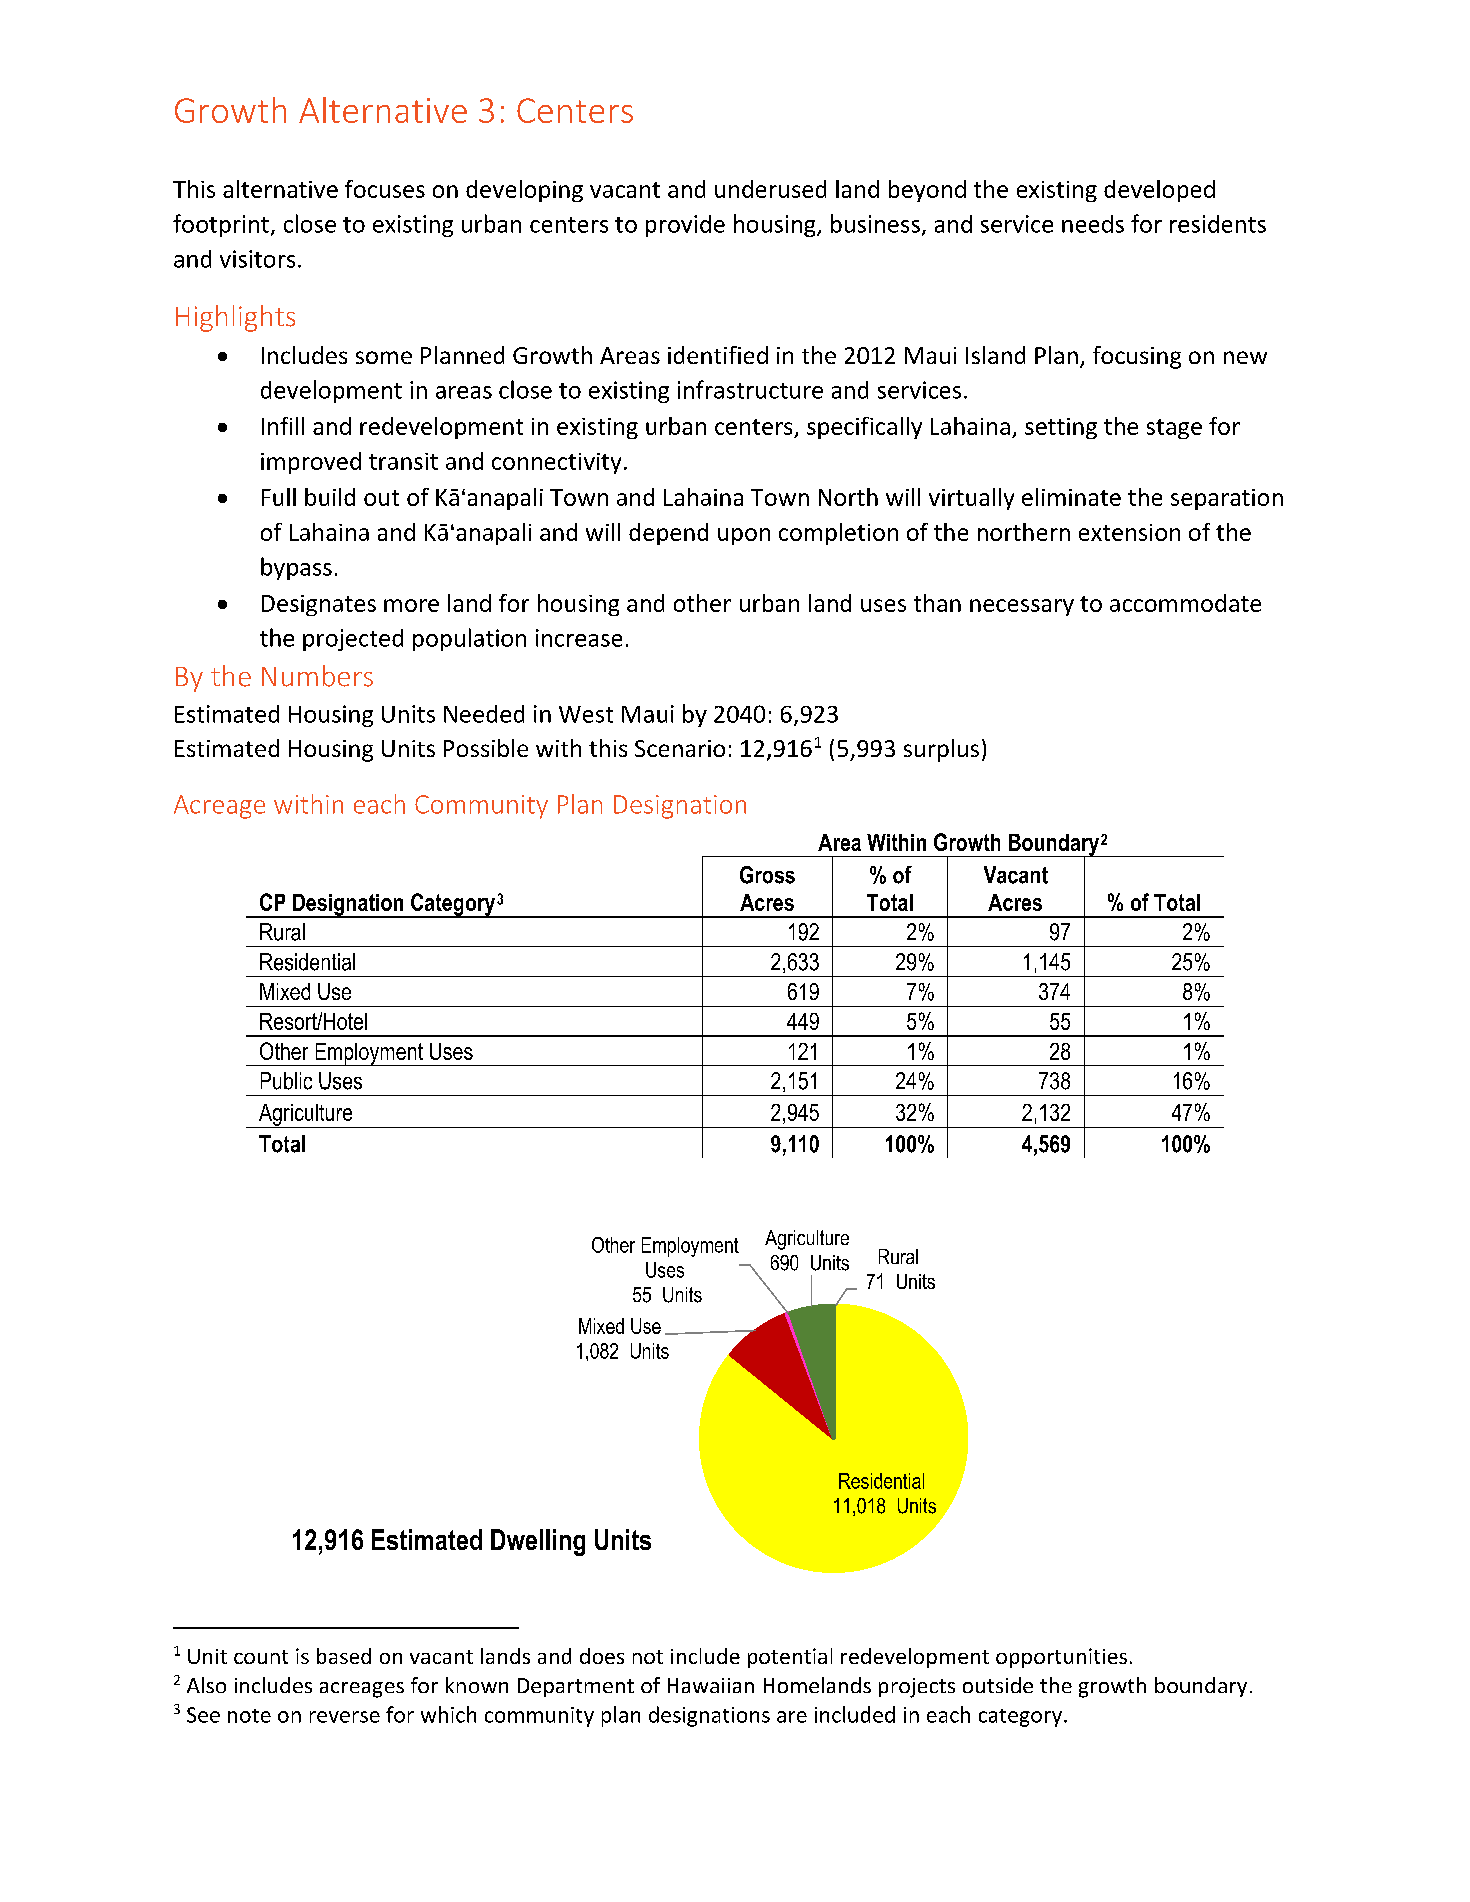 The height and width of the screenshot is (1902, 1470). What do you see at coordinates (286, 1081) in the screenshot?
I see `Public` at bounding box center [286, 1081].
